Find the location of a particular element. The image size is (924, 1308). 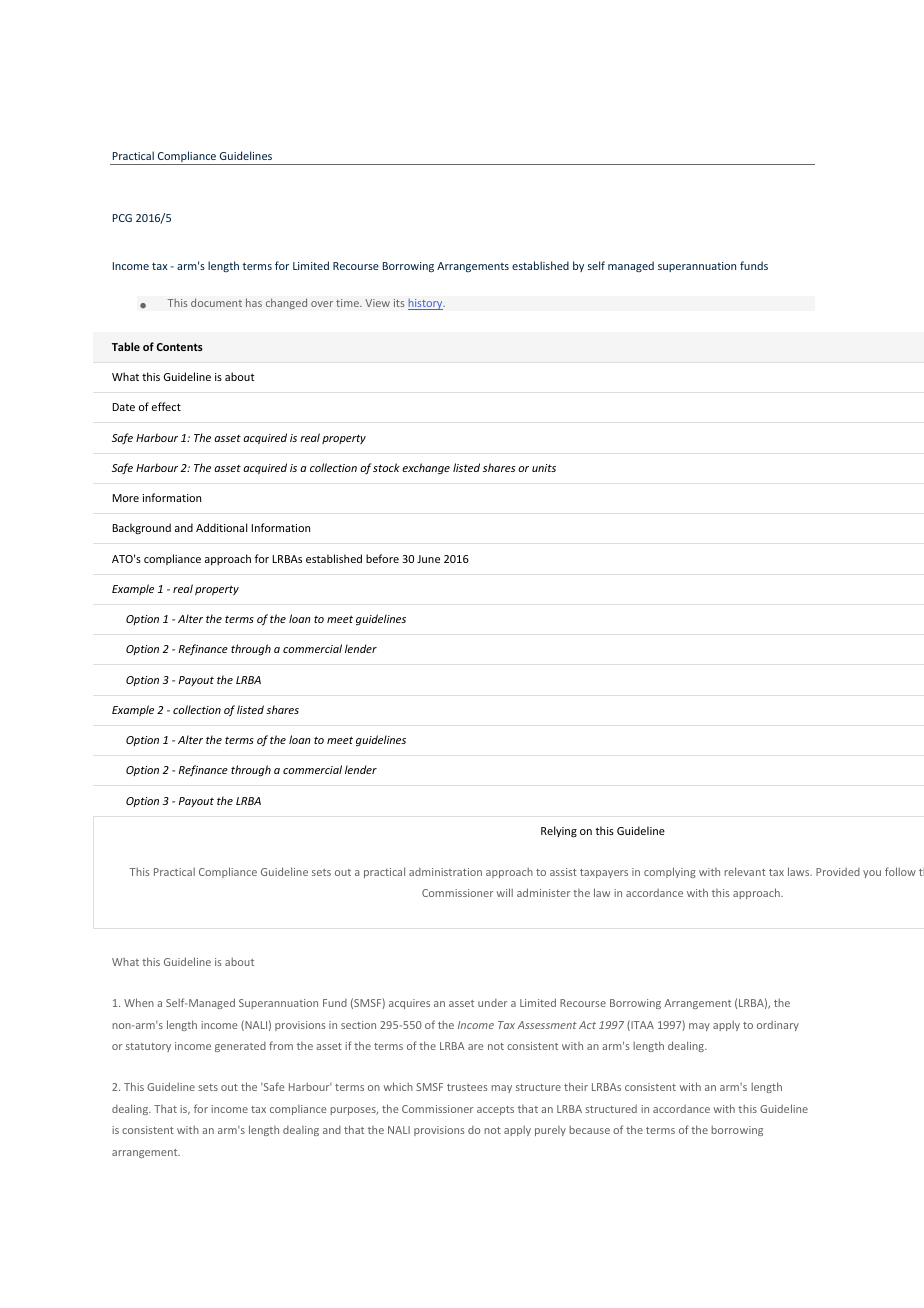

before is located at coordinates (382, 558).
